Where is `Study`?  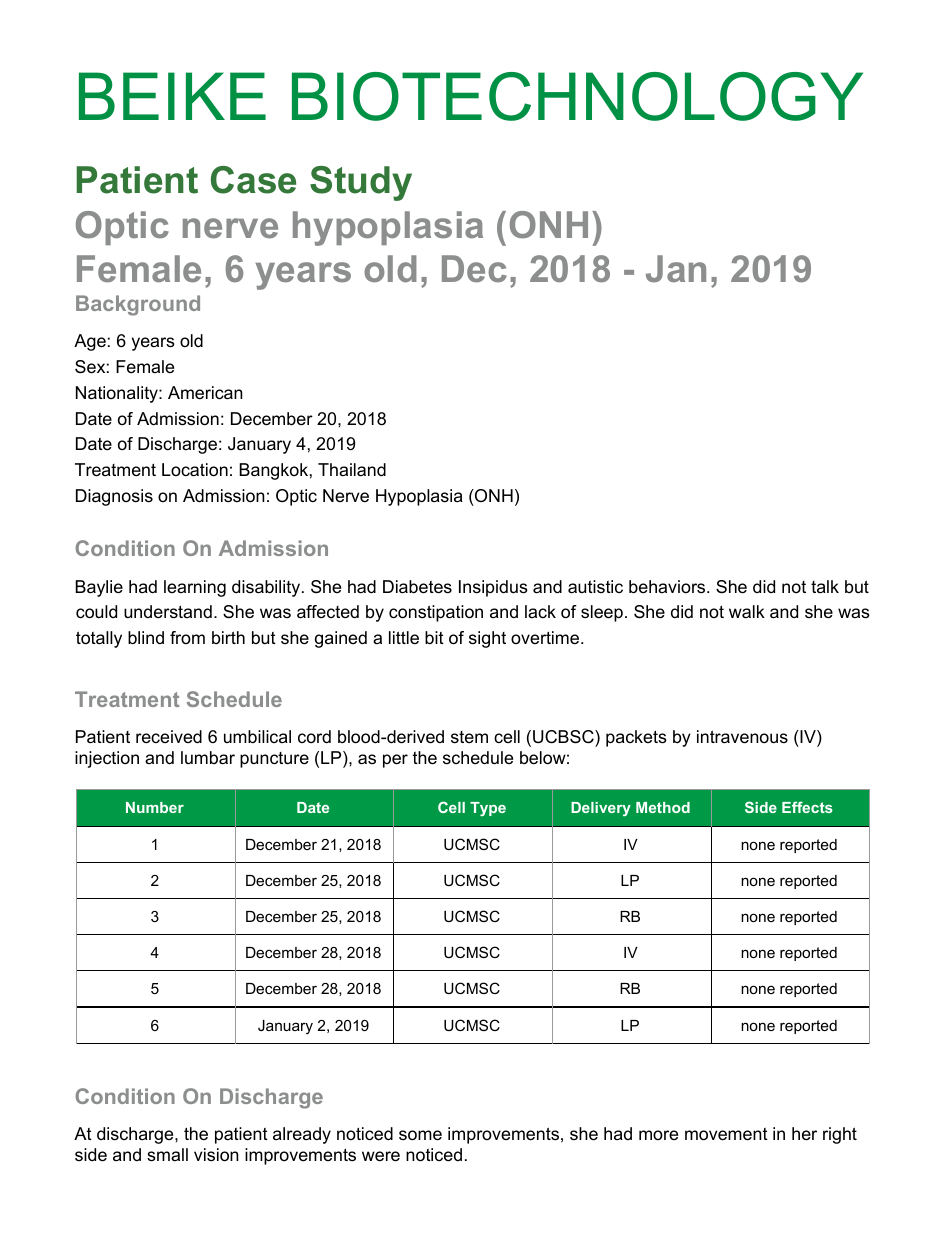 Study is located at coordinates (361, 183).
